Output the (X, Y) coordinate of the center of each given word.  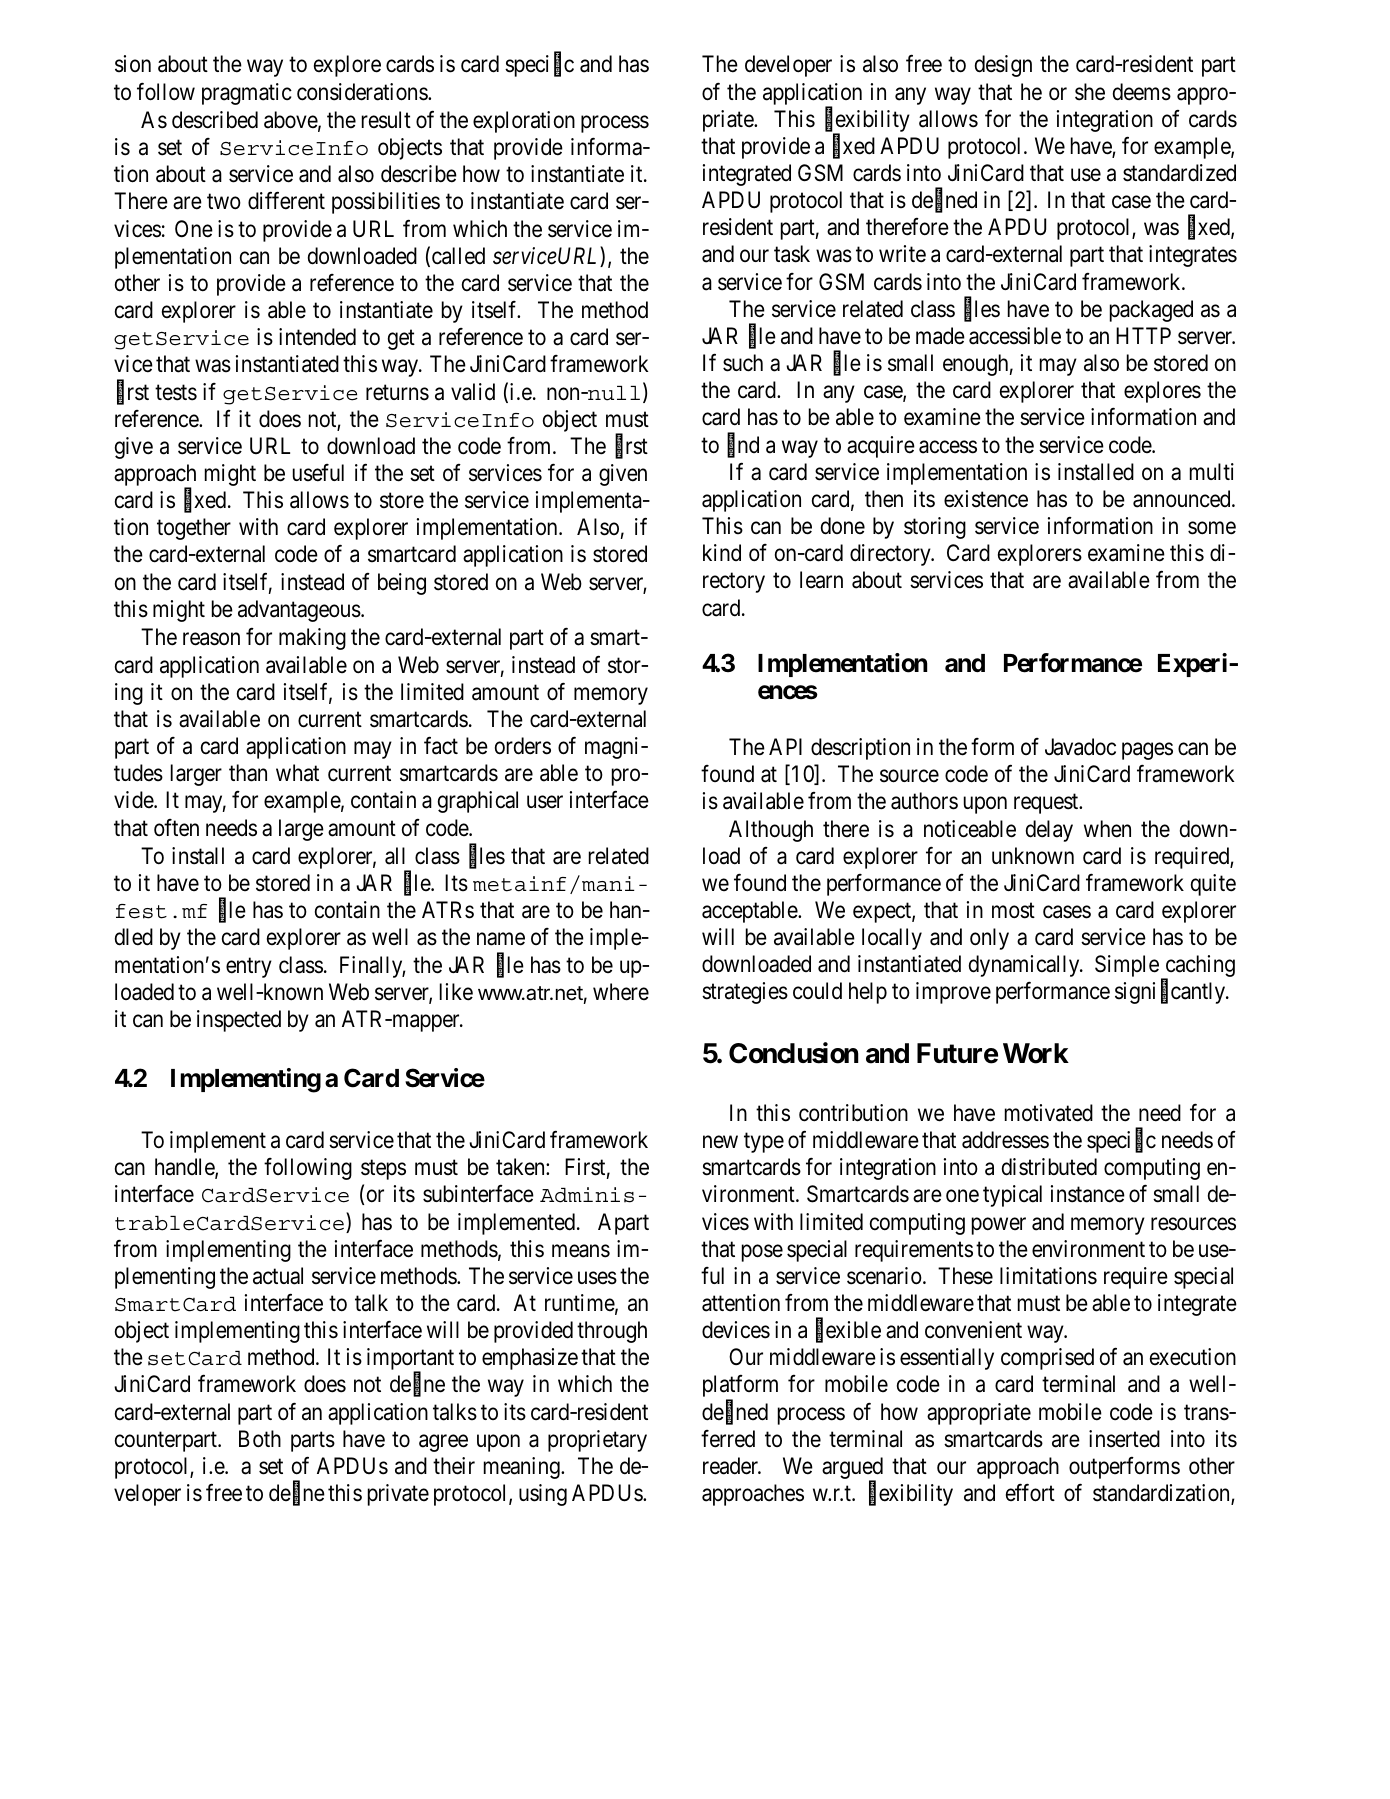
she (1090, 92)
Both (260, 1439)
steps (383, 1170)
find (743, 445)
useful (318, 473)
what (297, 773)
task (792, 254)
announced (1183, 499)
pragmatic (247, 94)
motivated (1049, 1113)
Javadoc (1080, 747)
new (720, 1142)
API (785, 746)
